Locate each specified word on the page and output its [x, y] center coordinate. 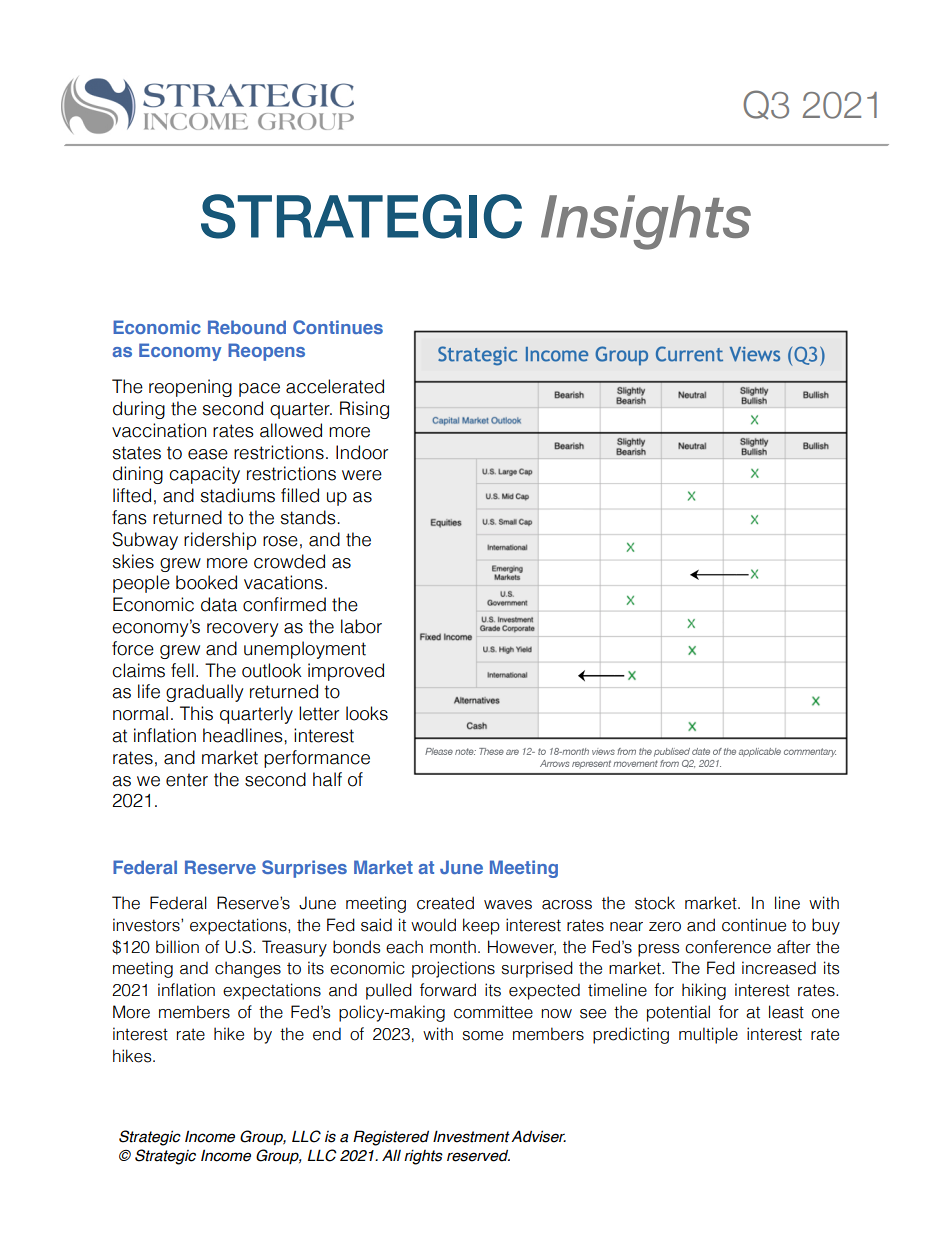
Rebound [247, 327]
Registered [391, 1138]
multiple [708, 1035]
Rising [364, 410]
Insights [646, 222]
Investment [471, 1136]
